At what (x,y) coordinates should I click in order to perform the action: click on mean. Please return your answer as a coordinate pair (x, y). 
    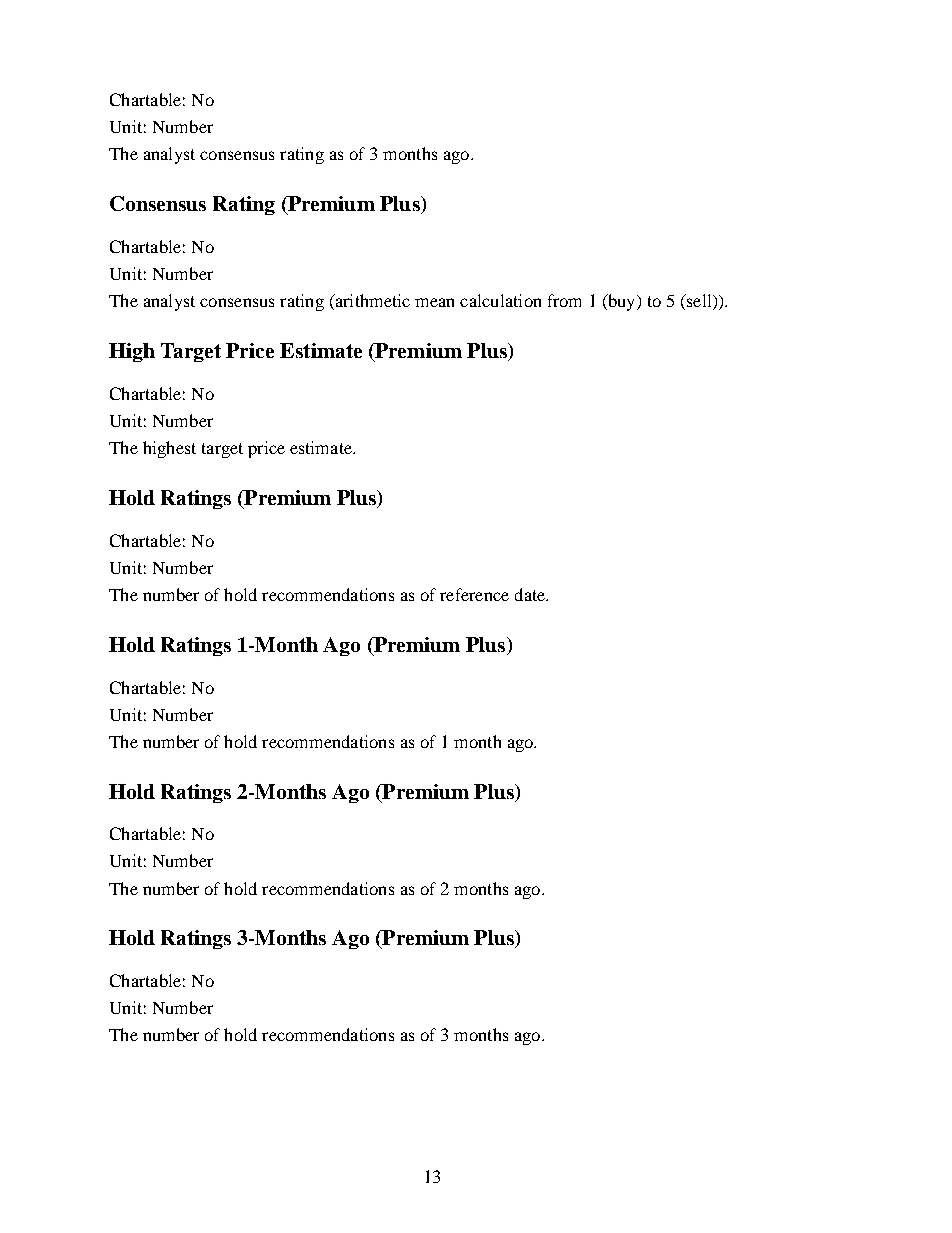
    Looking at the image, I should click on (434, 302).
